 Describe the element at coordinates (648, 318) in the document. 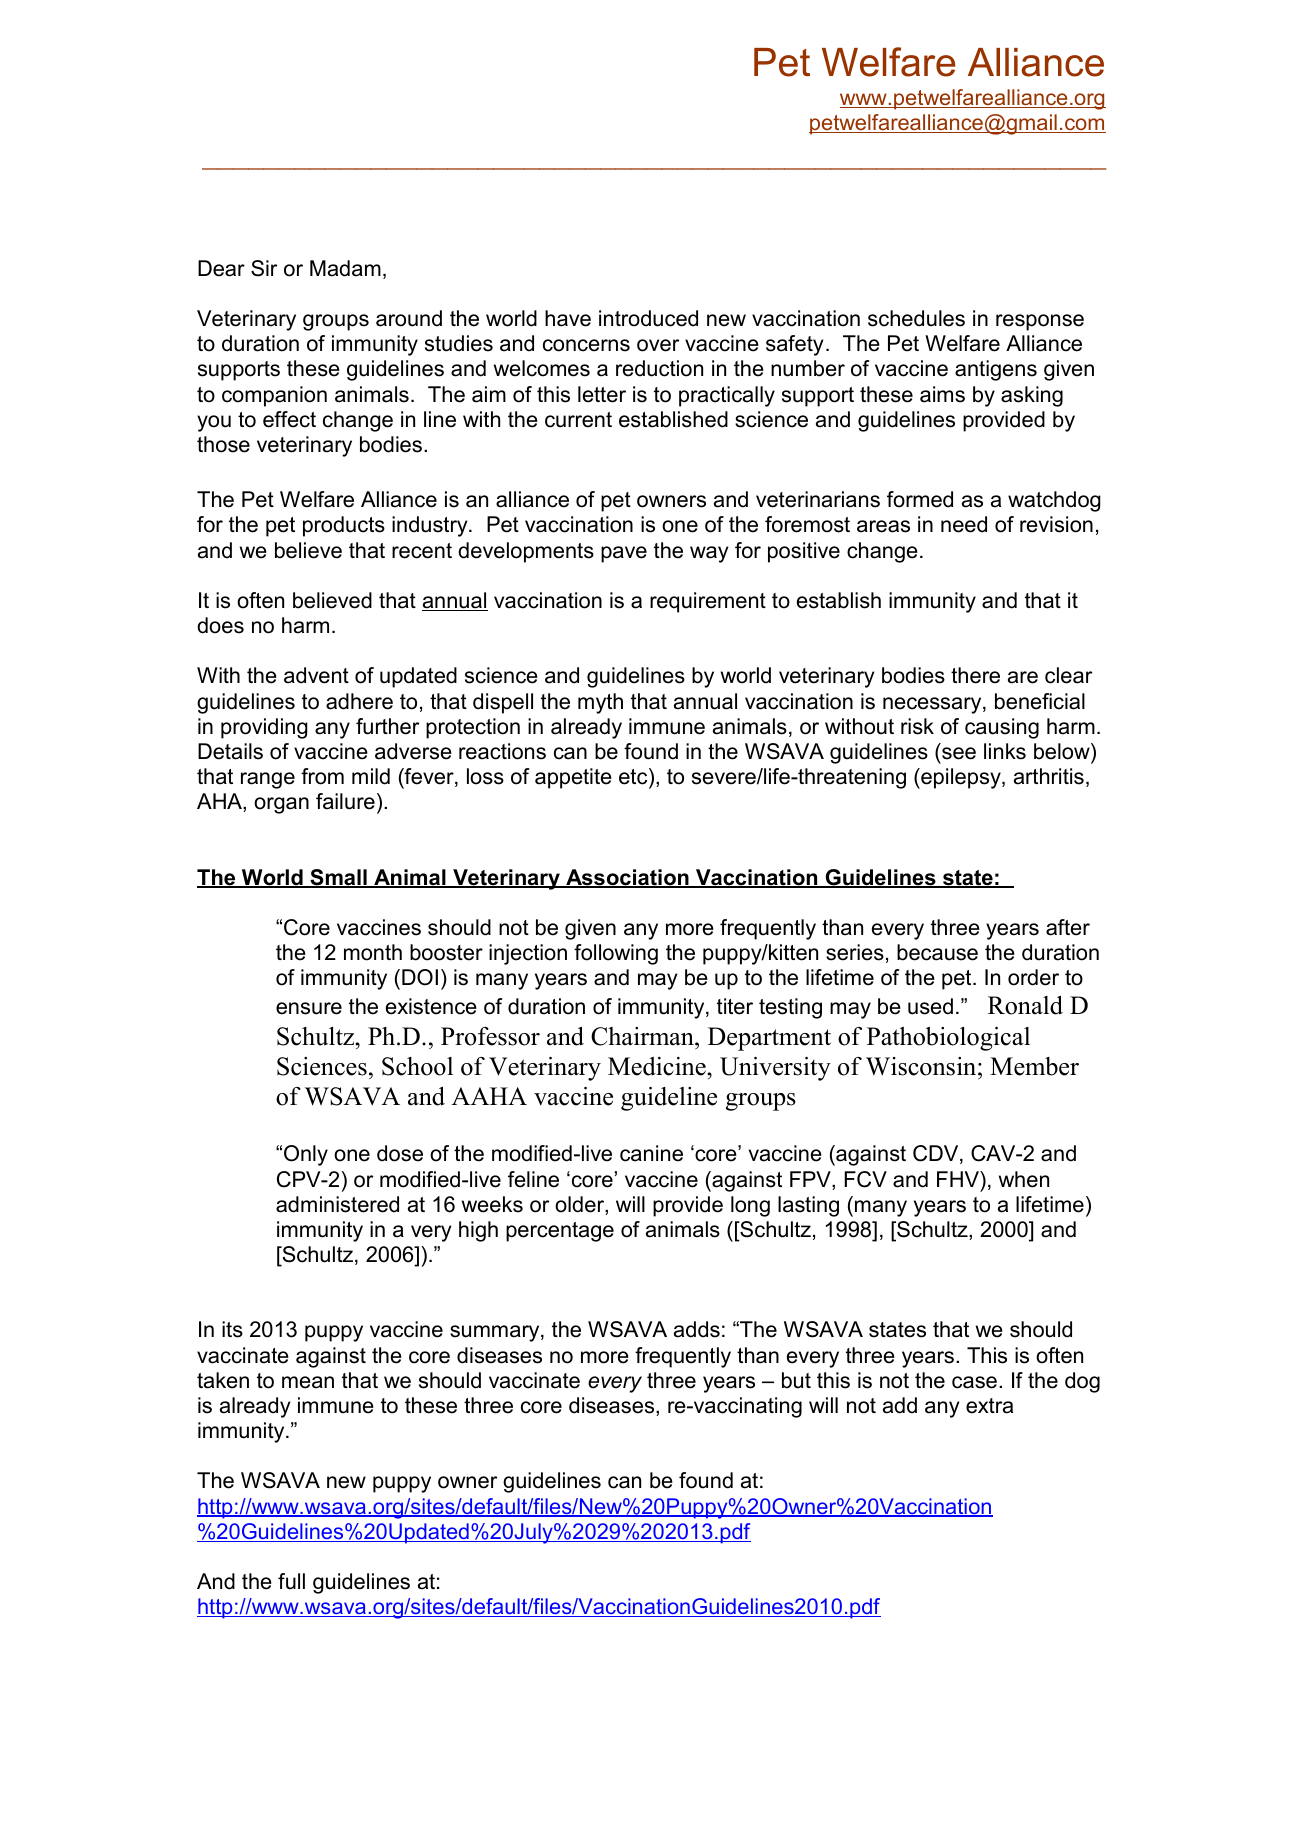

I see `introduced` at that location.
